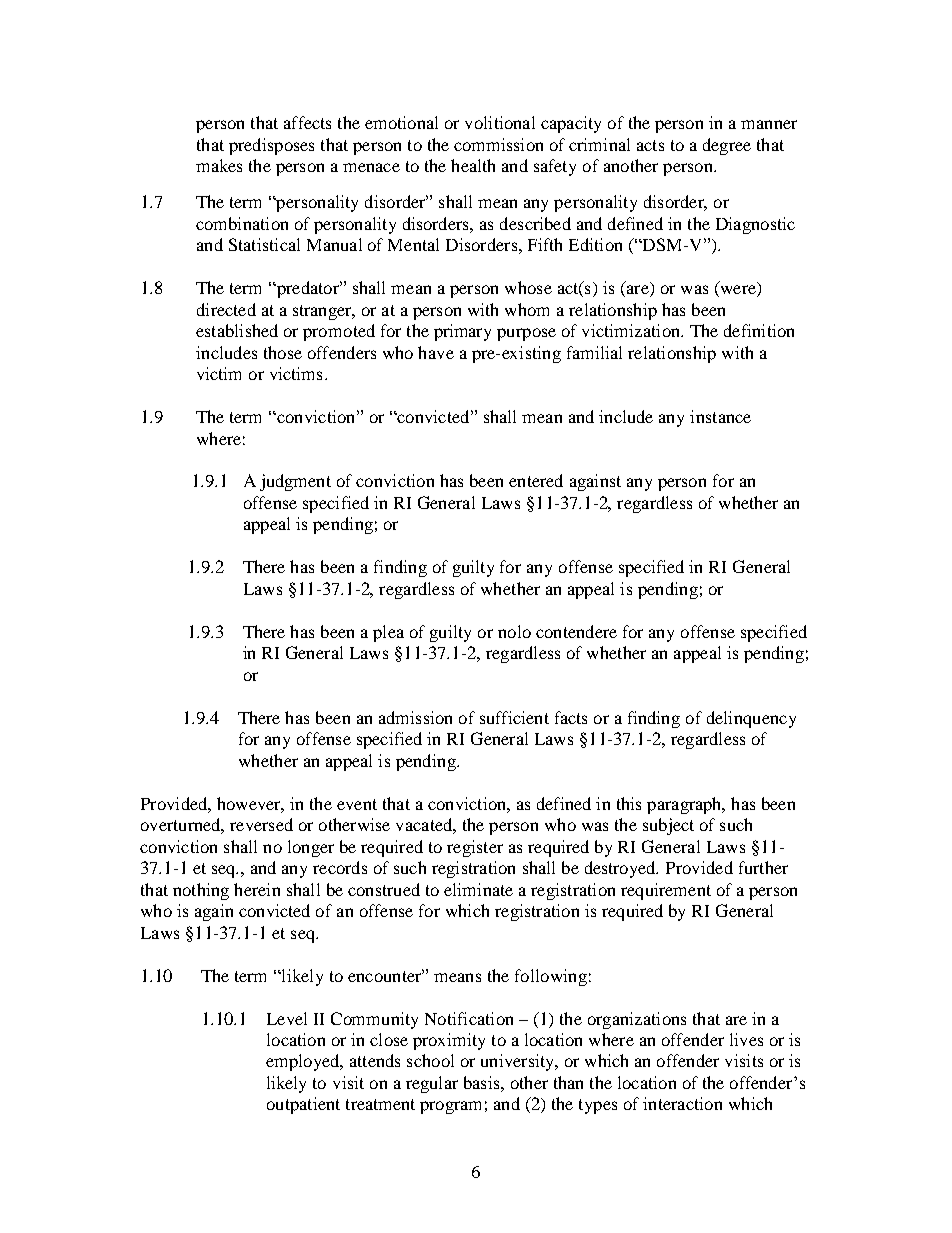 This screenshot has width=952, height=1233. What do you see at coordinates (685, 805) in the screenshot?
I see `paragraph` at bounding box center [685, 805].
